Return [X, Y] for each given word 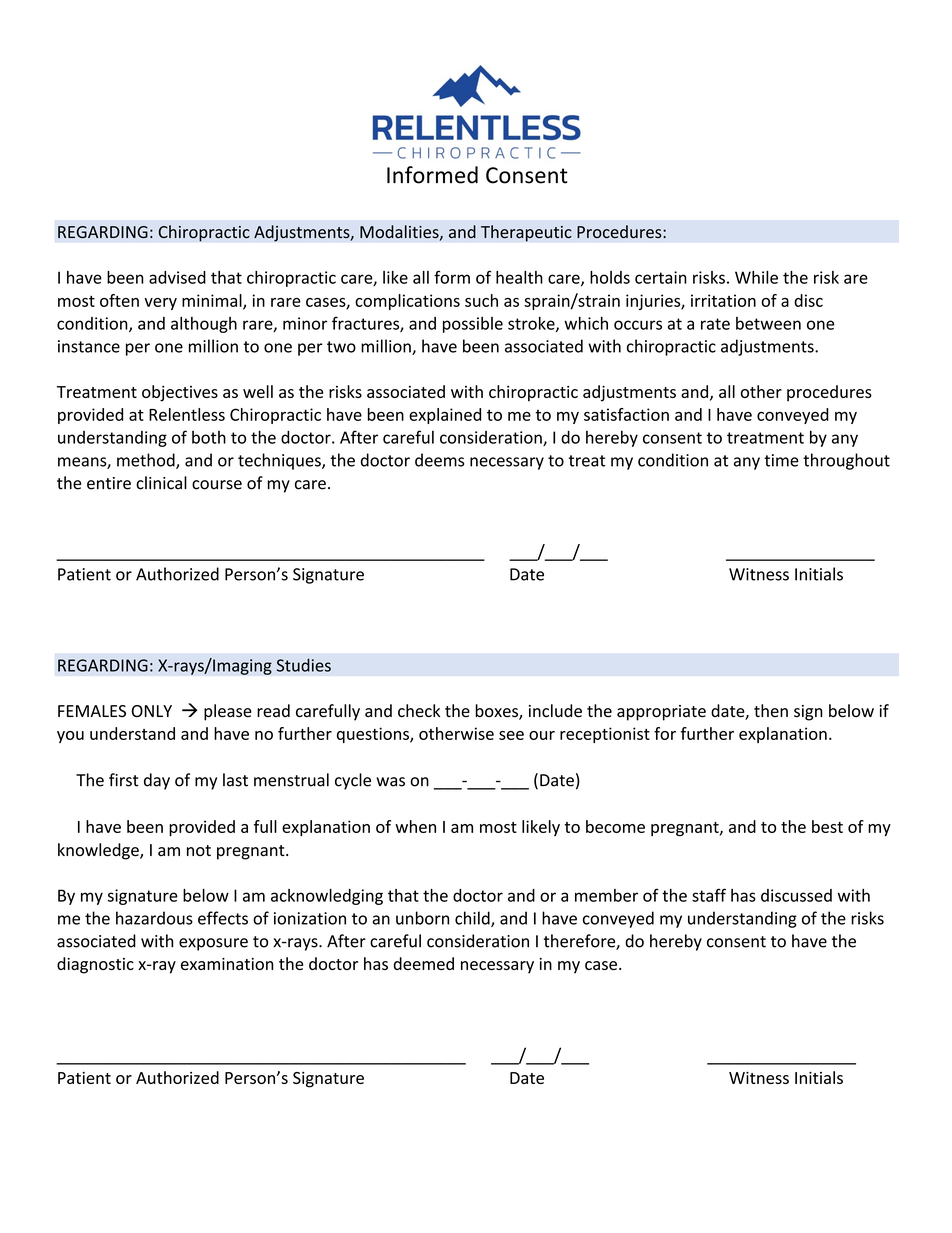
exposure [213, 944]
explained [445, 416]
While [756, 277]
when [415, 826]
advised [177, 277]
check [419, 710]
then [771, 710]
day [157, 781]
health [519, 277]
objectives [180, 393]
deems [439, 460]
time [781, 460]
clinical [161, 483]
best [827, 826]
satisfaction [626, 414]
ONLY [152, 711]
